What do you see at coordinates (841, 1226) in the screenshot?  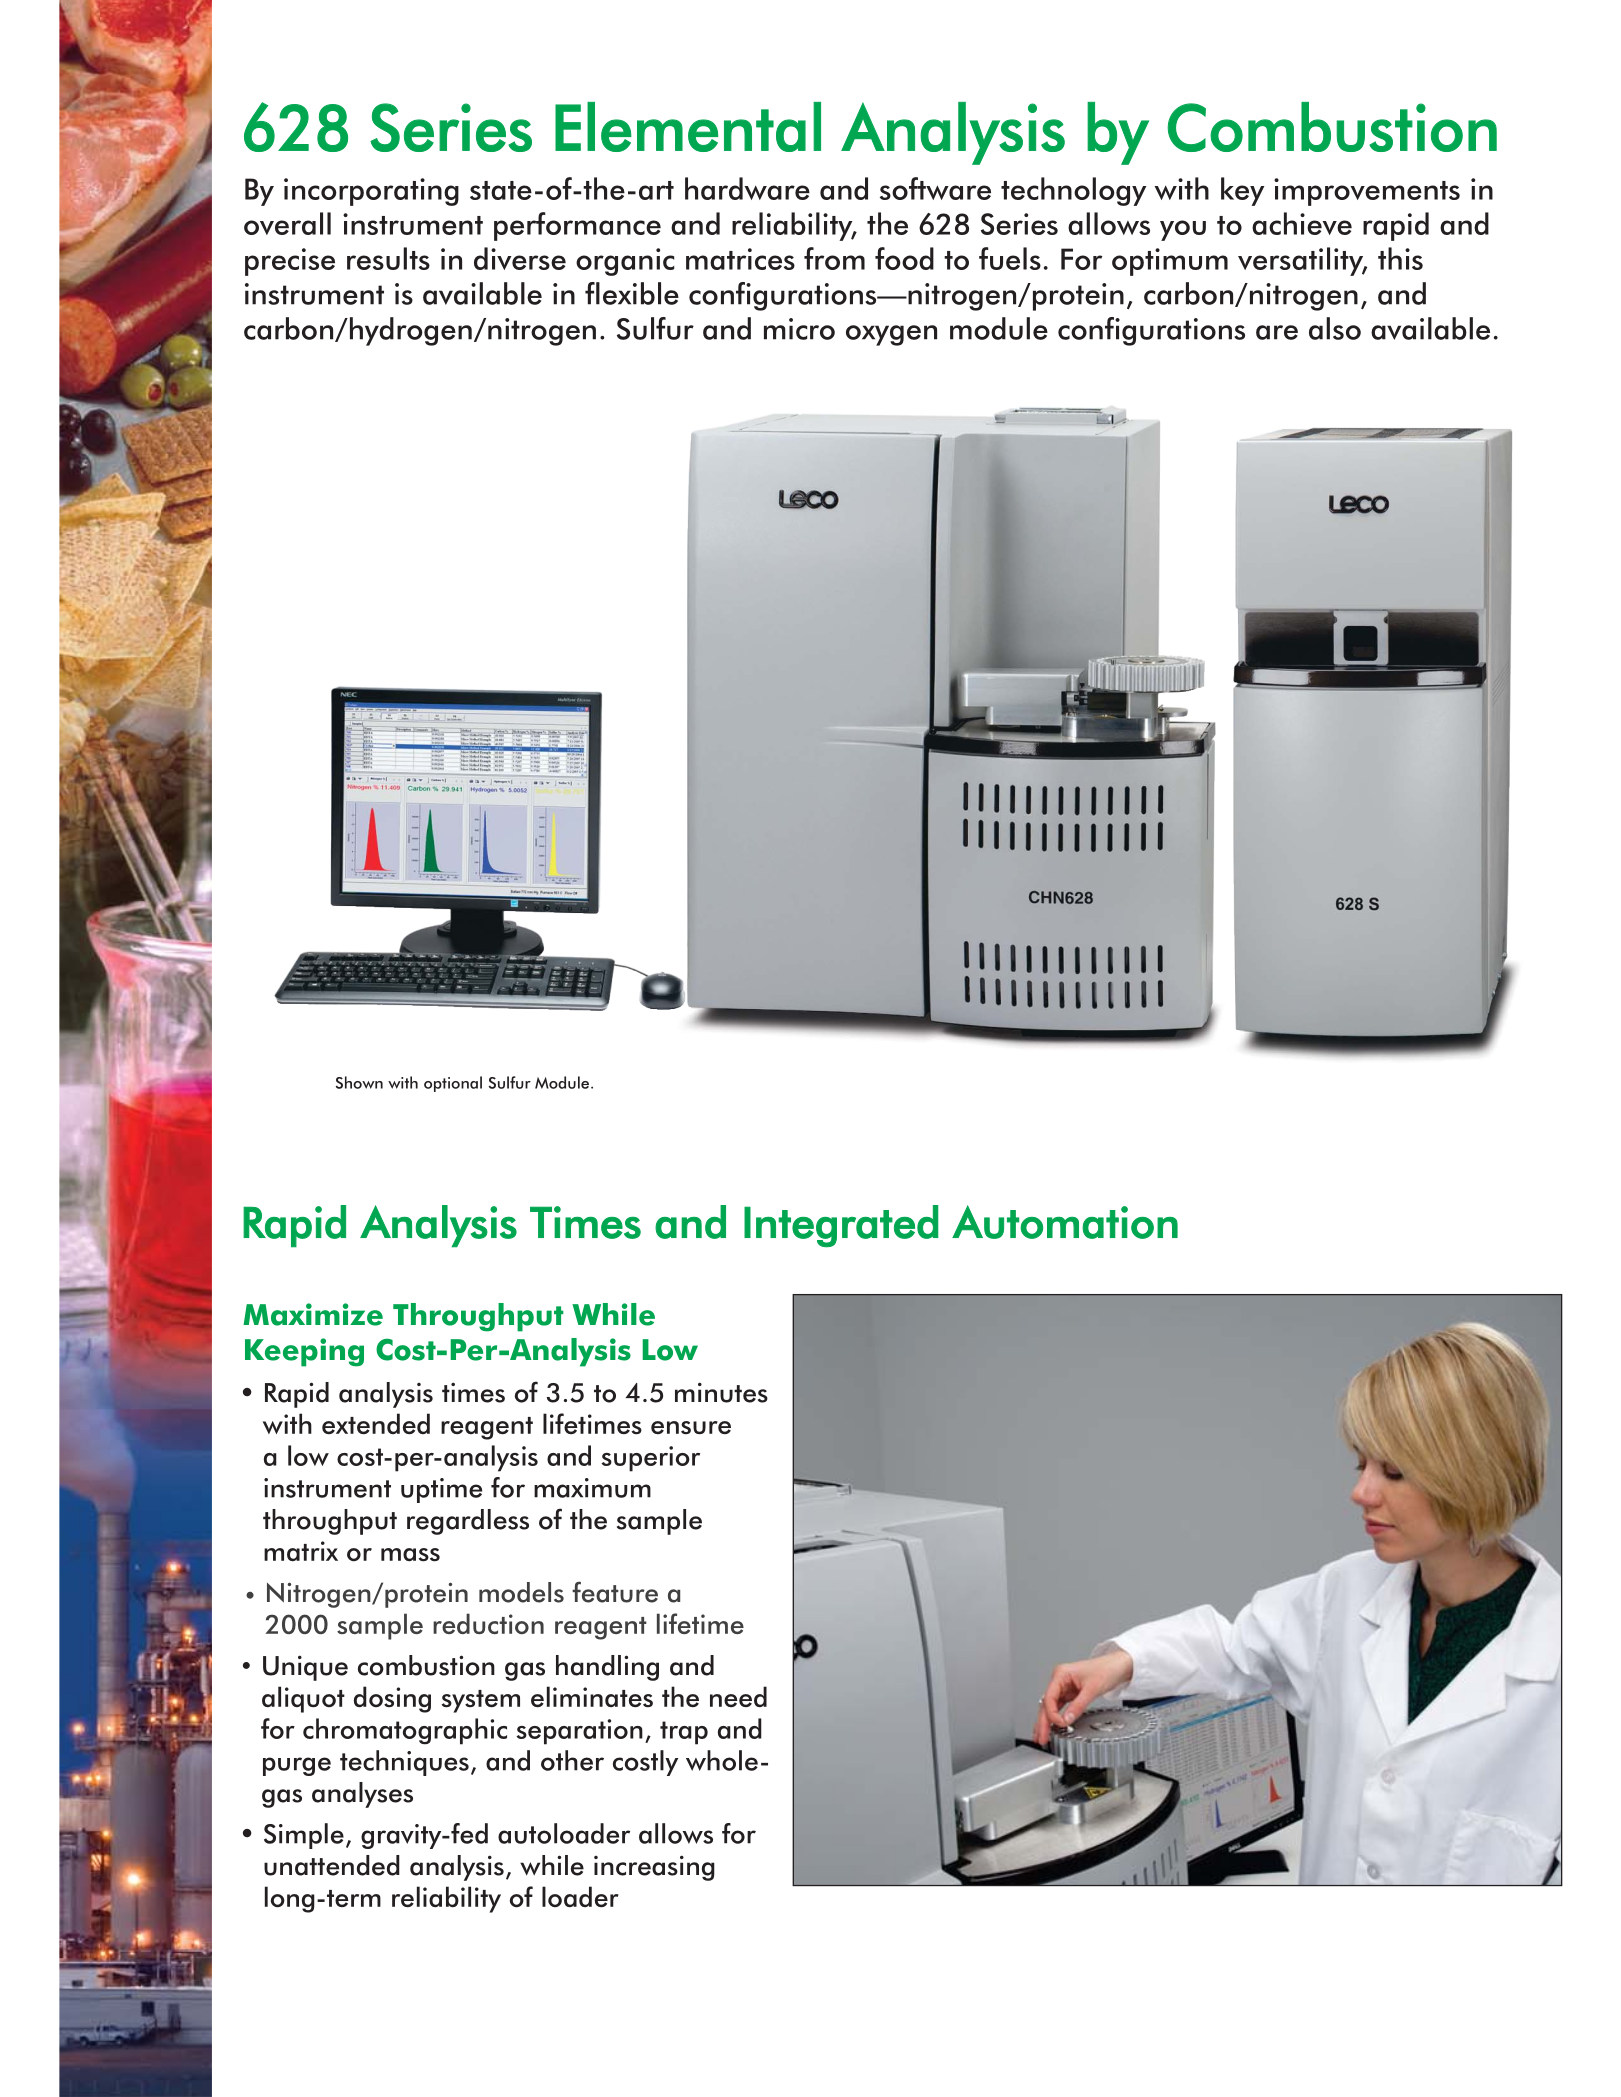 I see `Integrated` at bounding box center [841, 1226].
